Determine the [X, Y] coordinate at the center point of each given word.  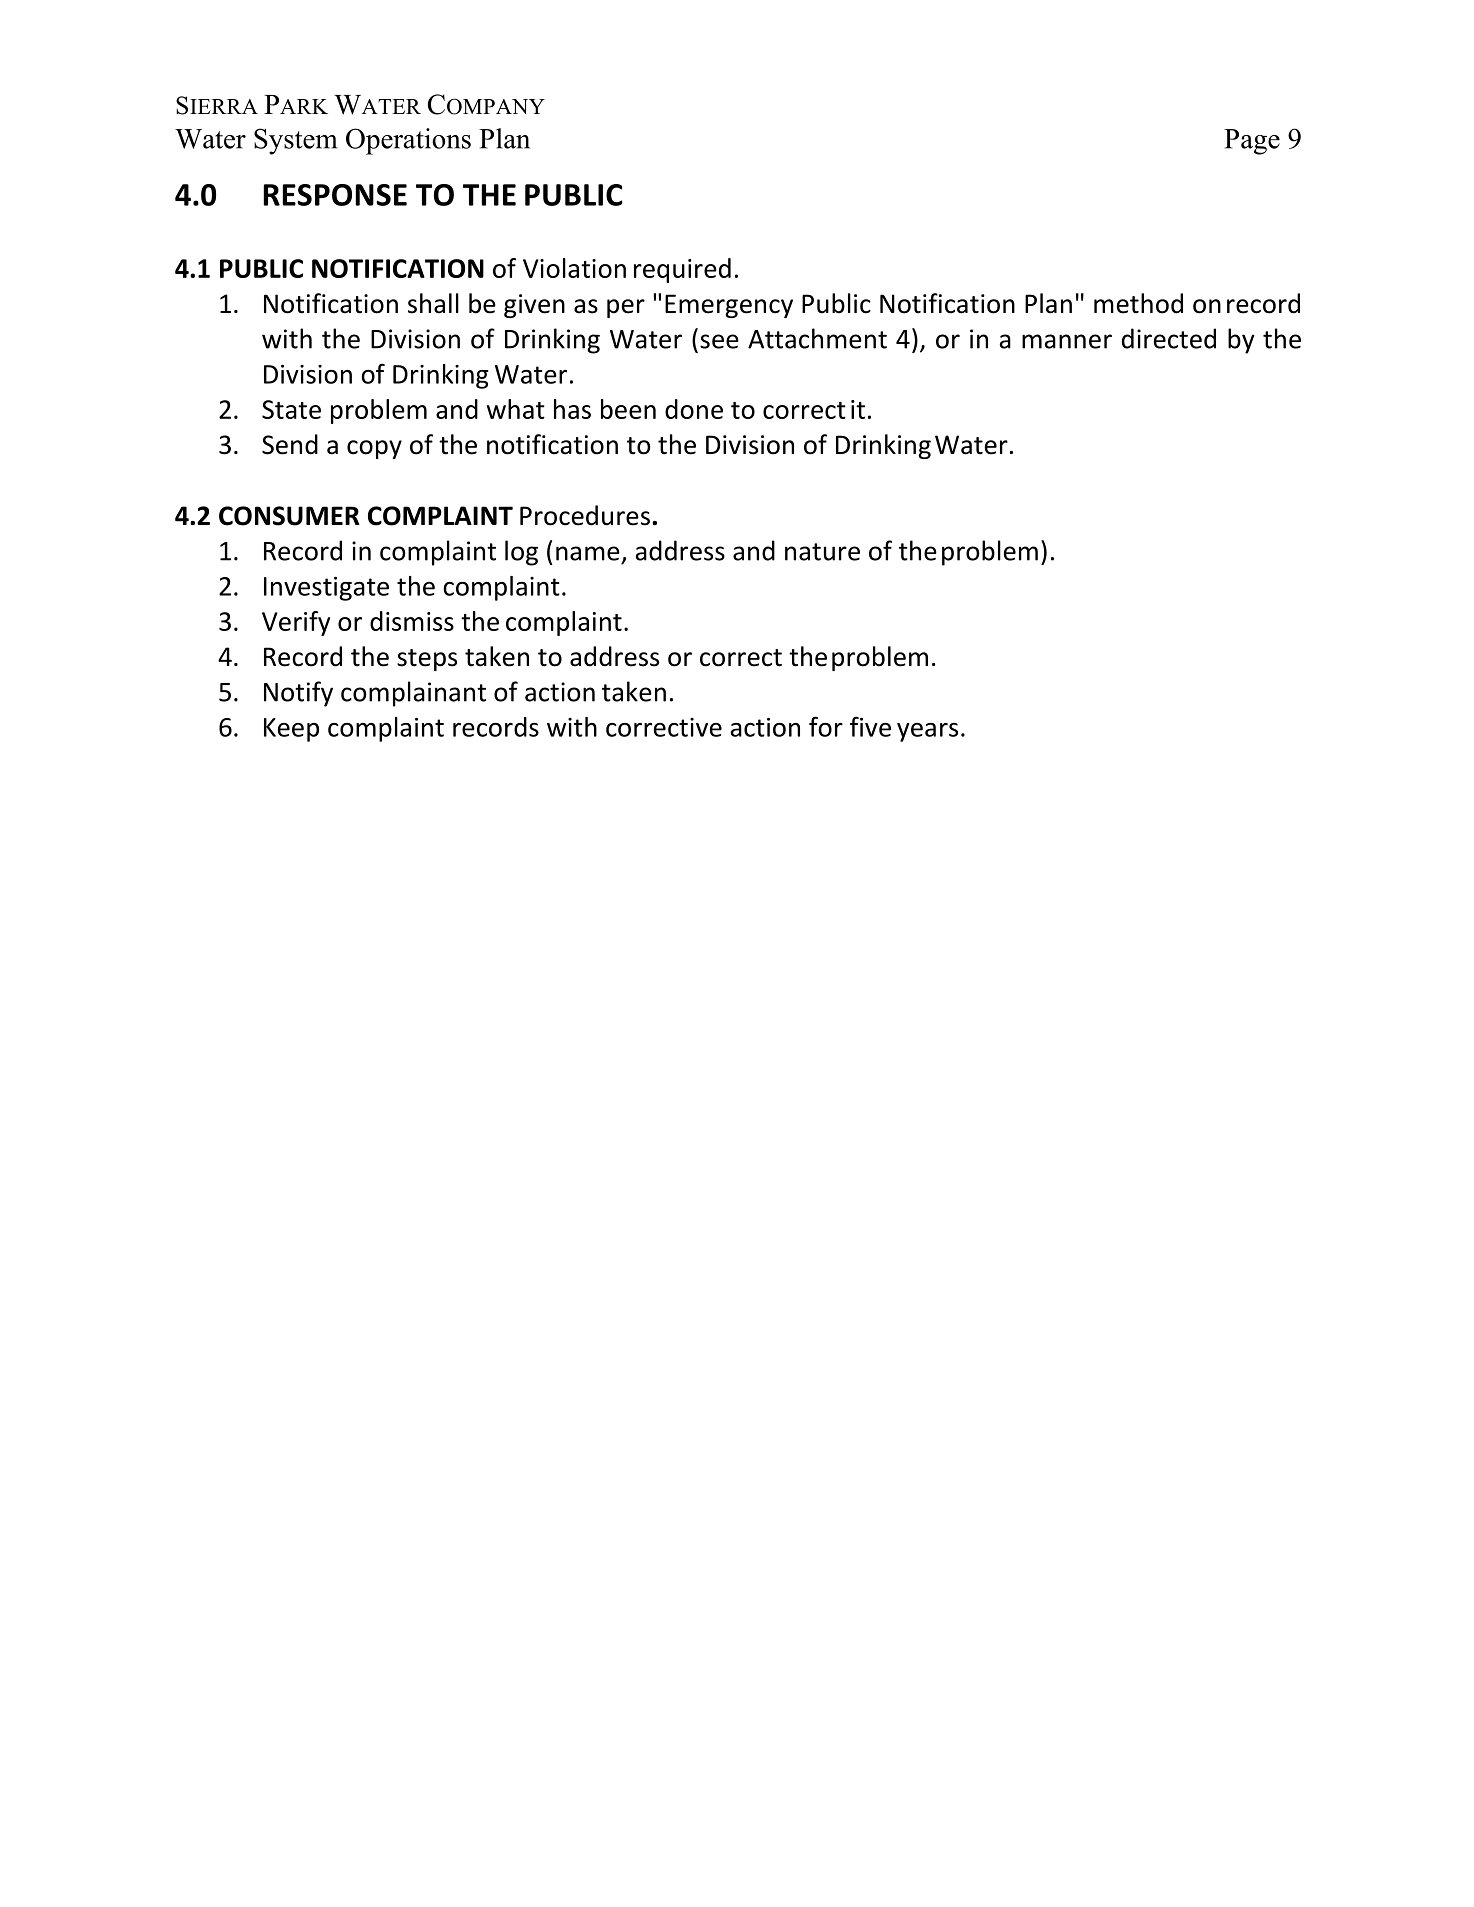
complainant [413, 694]
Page [1252, 142]
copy [374, 449]
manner [1067, 341]
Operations [408, 141]
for [826, 726]
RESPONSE [335, 195]
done [694, 409]
